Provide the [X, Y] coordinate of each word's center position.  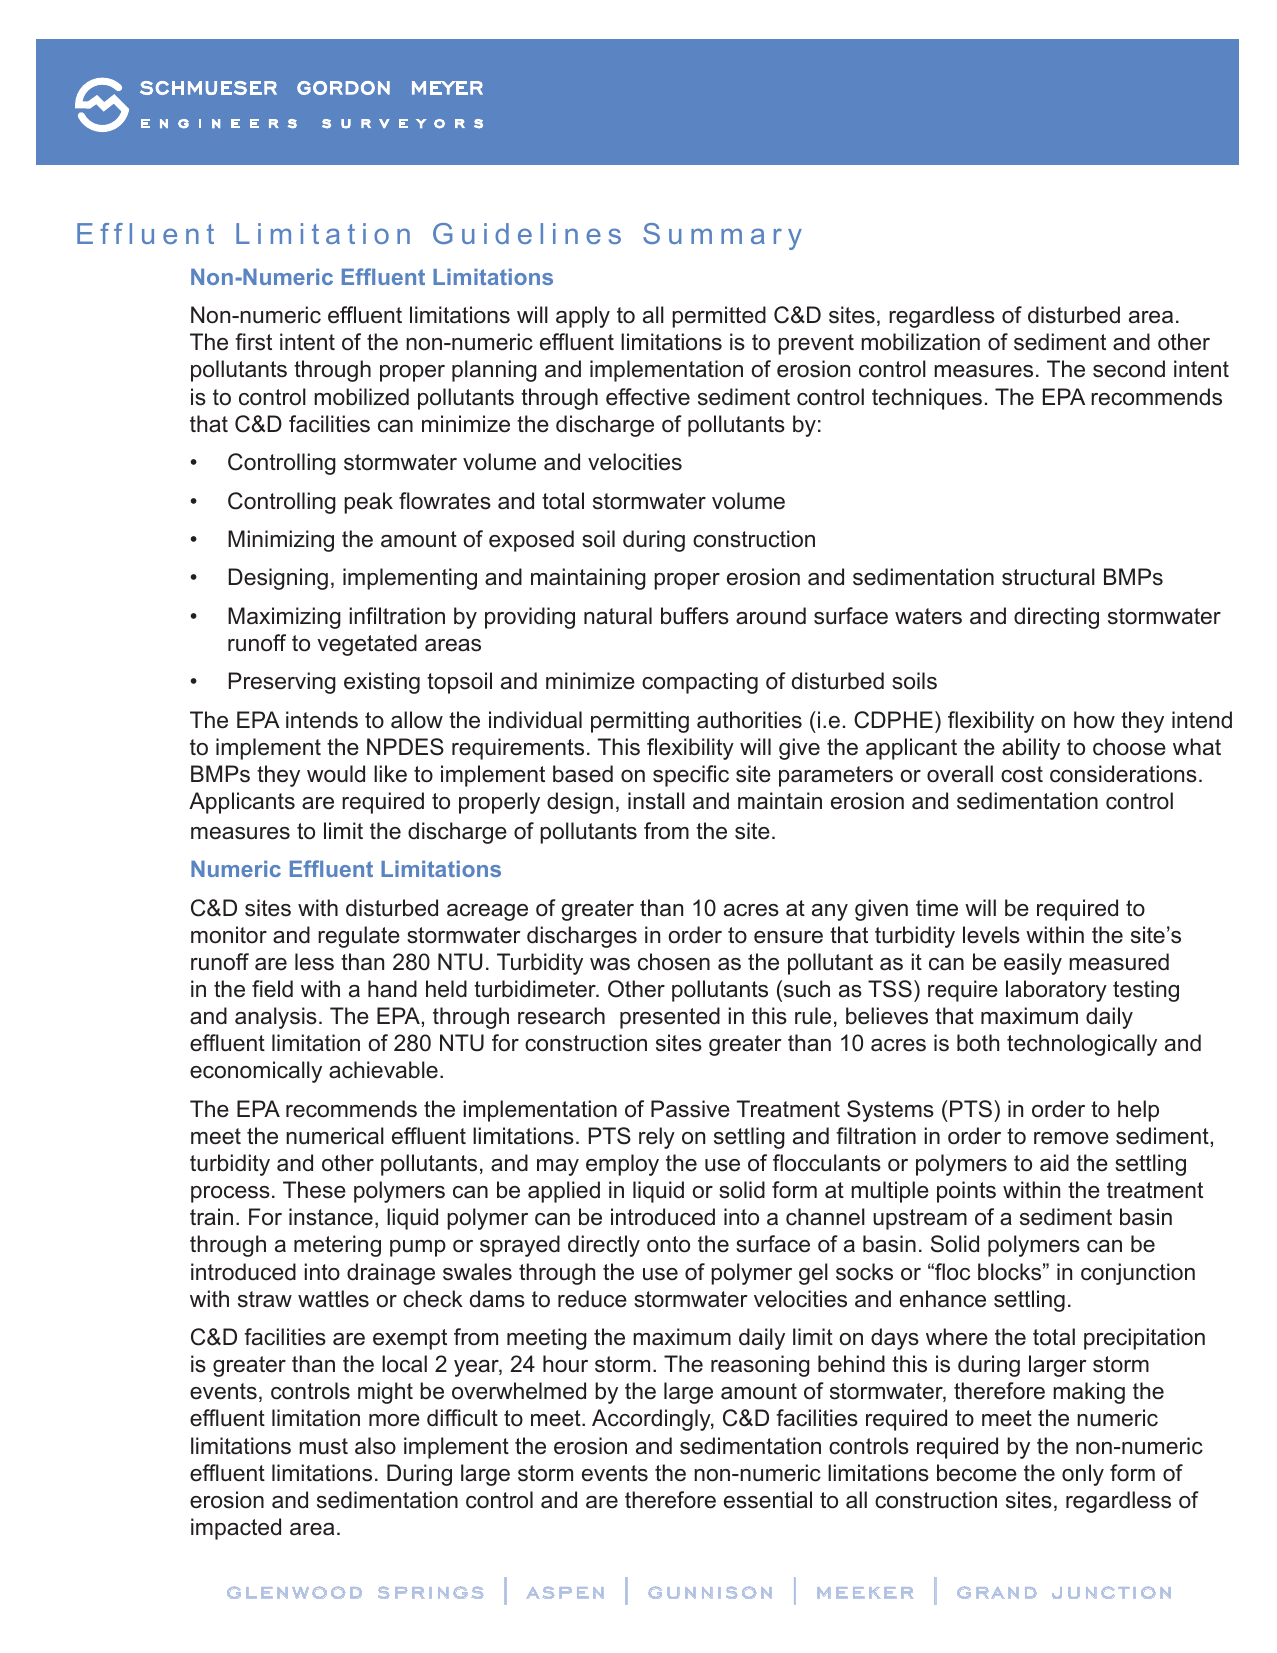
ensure [788, 937]
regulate [359, 937]
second [1129, 369]
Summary [722, 236]
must [323, 1446]
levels [991, 935]
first [253, 342]
